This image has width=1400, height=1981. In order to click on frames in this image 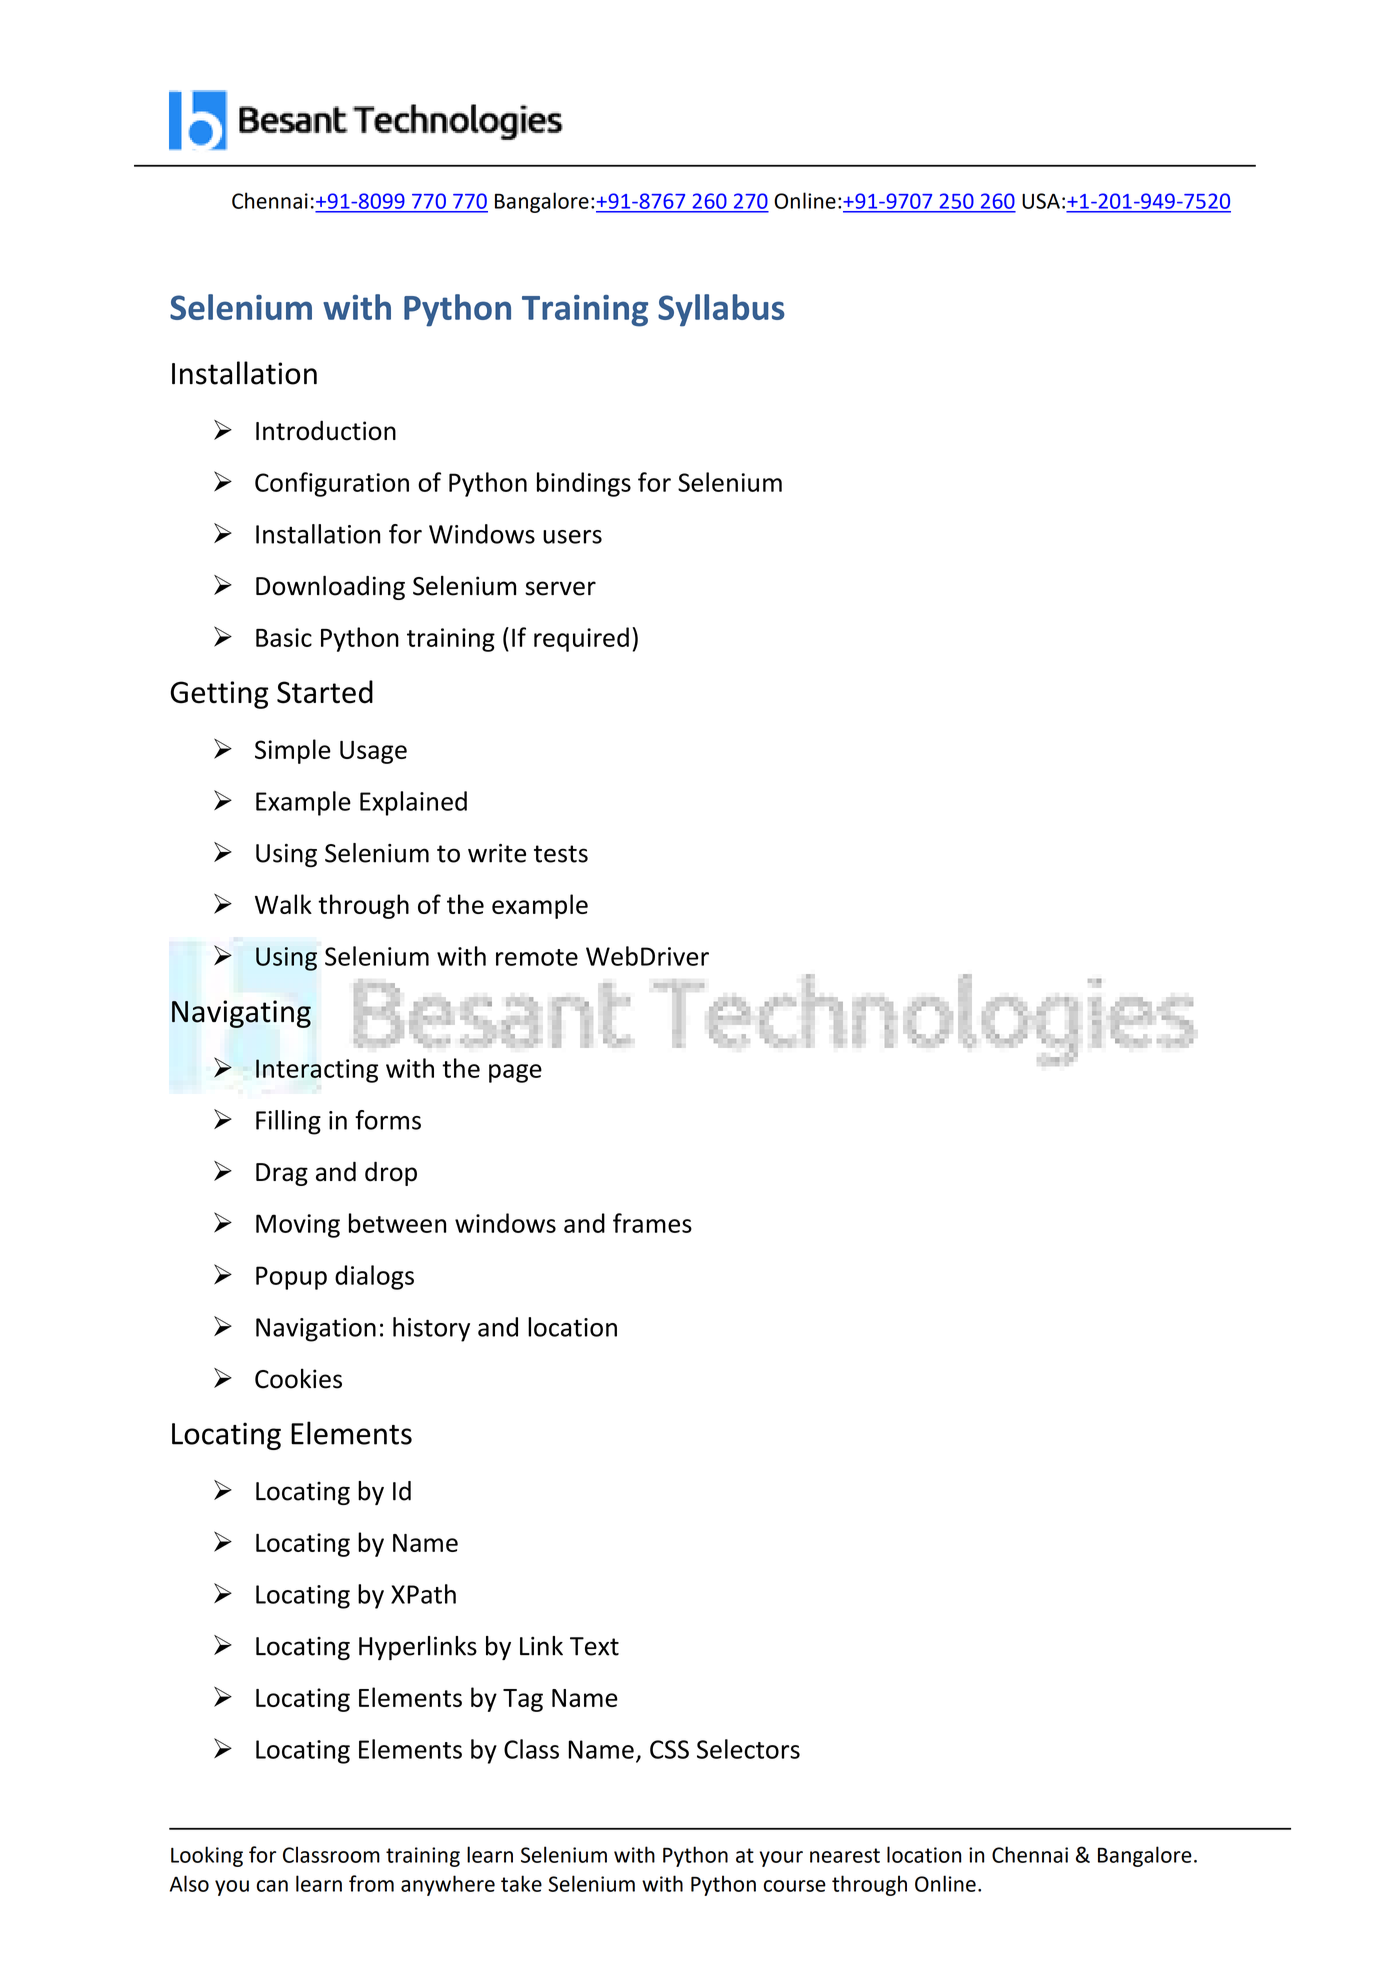, I will do `click(652, 1223)`.
